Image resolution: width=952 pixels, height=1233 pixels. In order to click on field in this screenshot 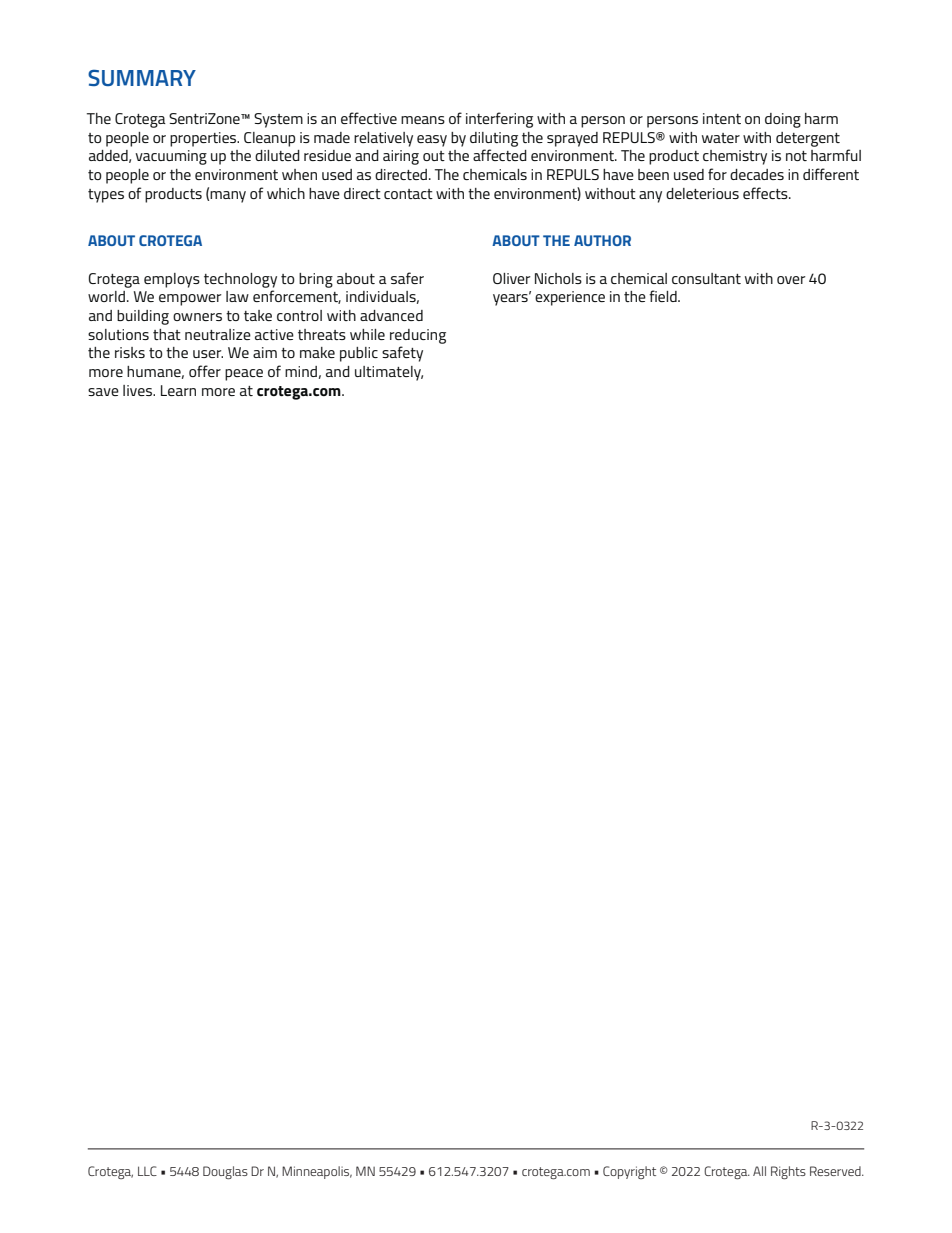, I will do `click(664, 296)`.
